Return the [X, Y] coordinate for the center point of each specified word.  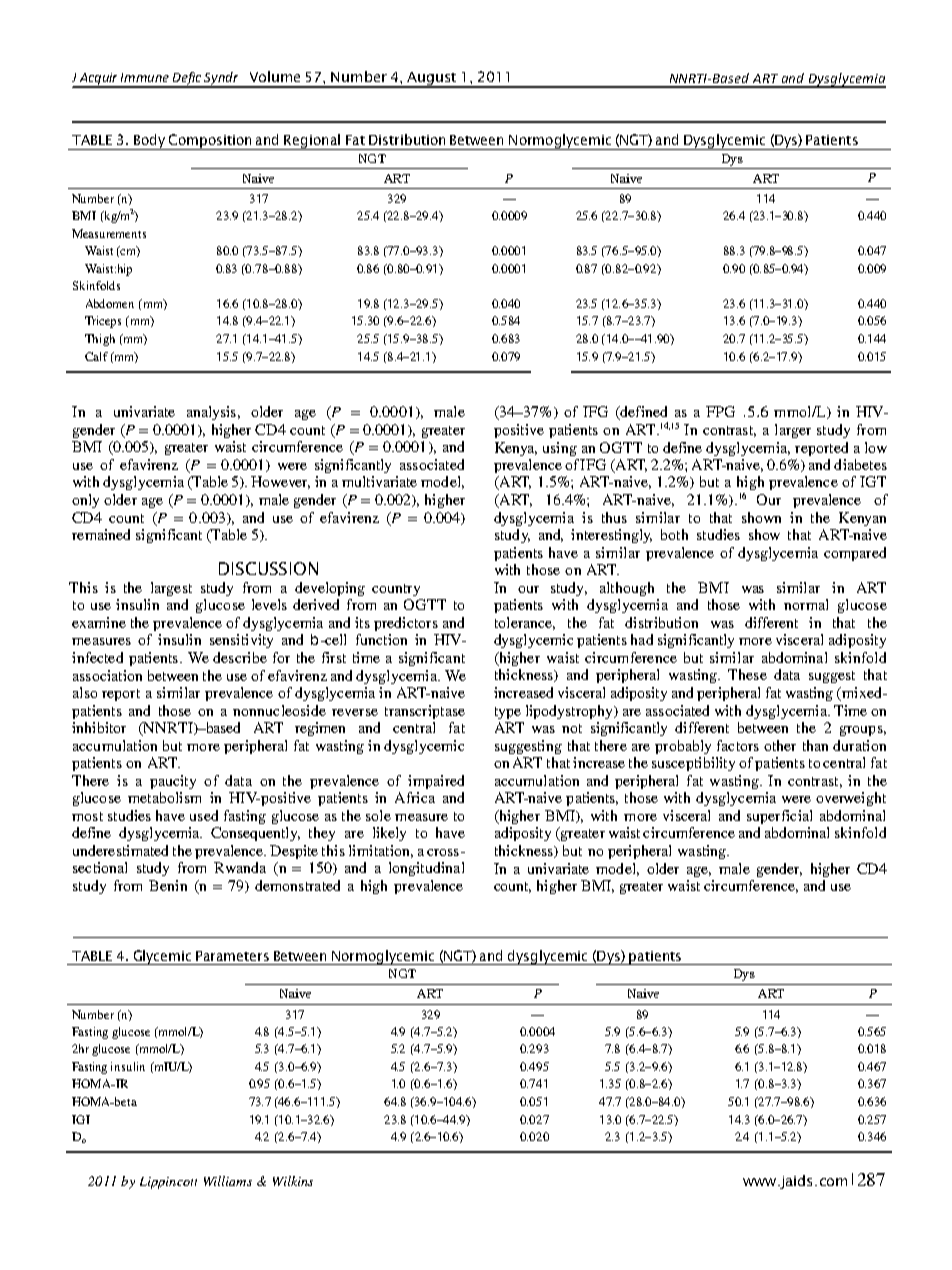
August [431, 79]
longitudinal [426, 869]
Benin [168, 885]
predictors [406, 624]
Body [149, 142]
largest [171, 589]
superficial [779, 817]
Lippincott [168, 1183]
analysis [211, 413]
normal [806, 604]
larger [793, 431]
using [560, 449]
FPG [720, 411]
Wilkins [293, 1181]
